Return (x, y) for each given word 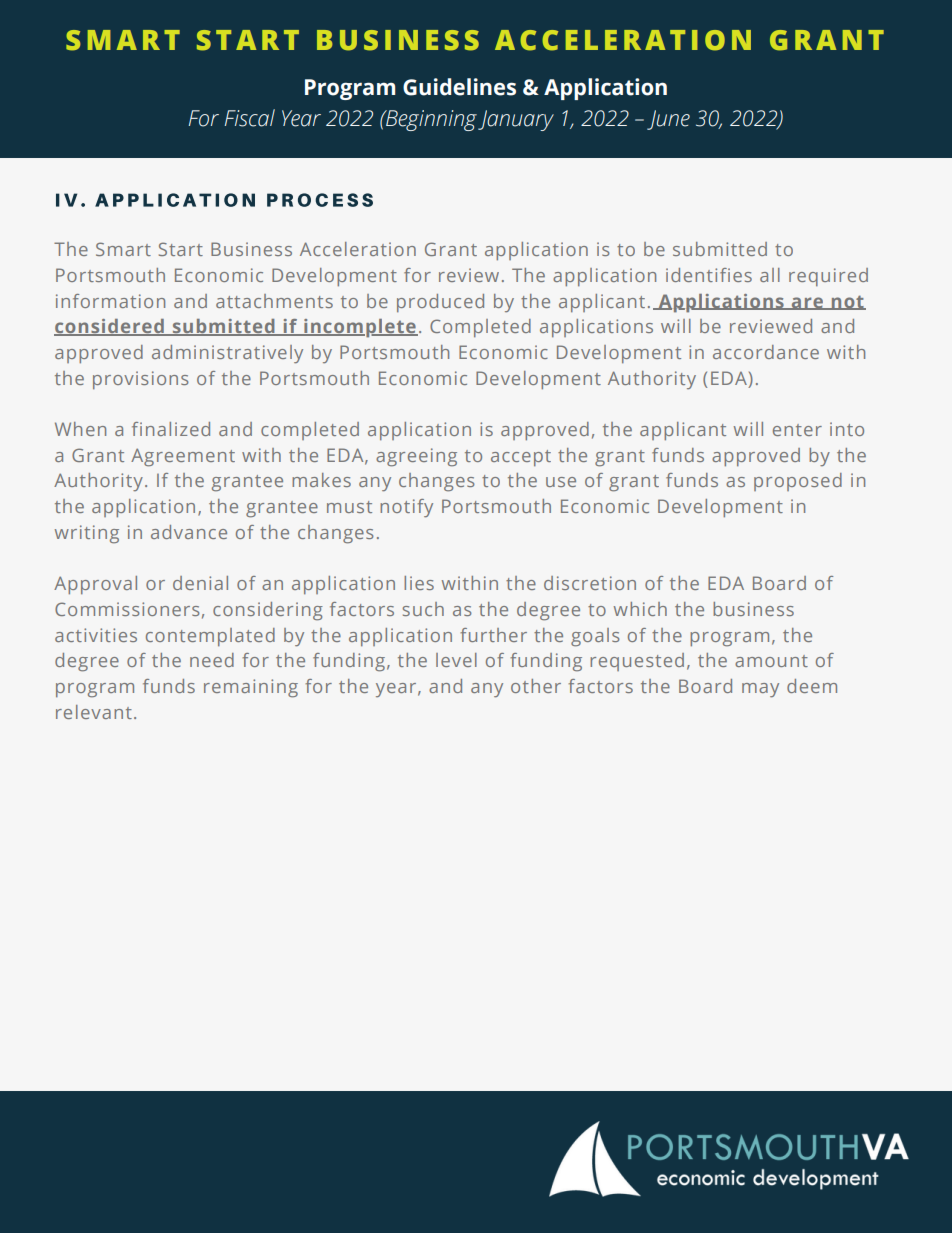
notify (406, 508)
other (536, 686)
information (110, 301)
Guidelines (459, 87)
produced (440, 303)
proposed (798, 482)
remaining (251, 688)
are (808, 303)
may (760, 690)
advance (189, 532)
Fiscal (250, 118)
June (668, 120)
